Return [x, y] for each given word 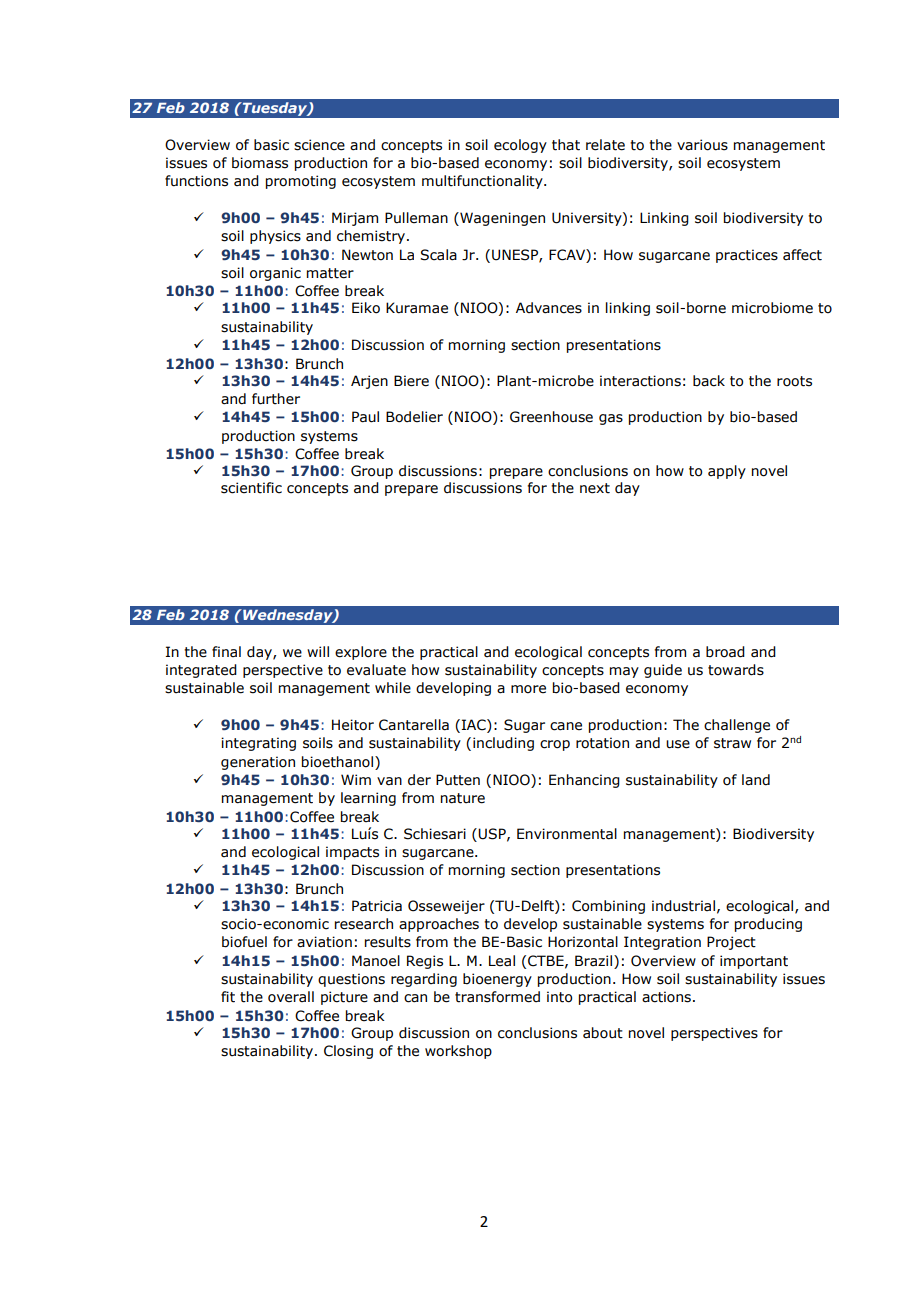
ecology [520, 146]
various [702, 145]
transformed [497, 997]
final [226, 651]
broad [725, 652]
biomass [260, 163]
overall [291, 997]
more [528, 689]
